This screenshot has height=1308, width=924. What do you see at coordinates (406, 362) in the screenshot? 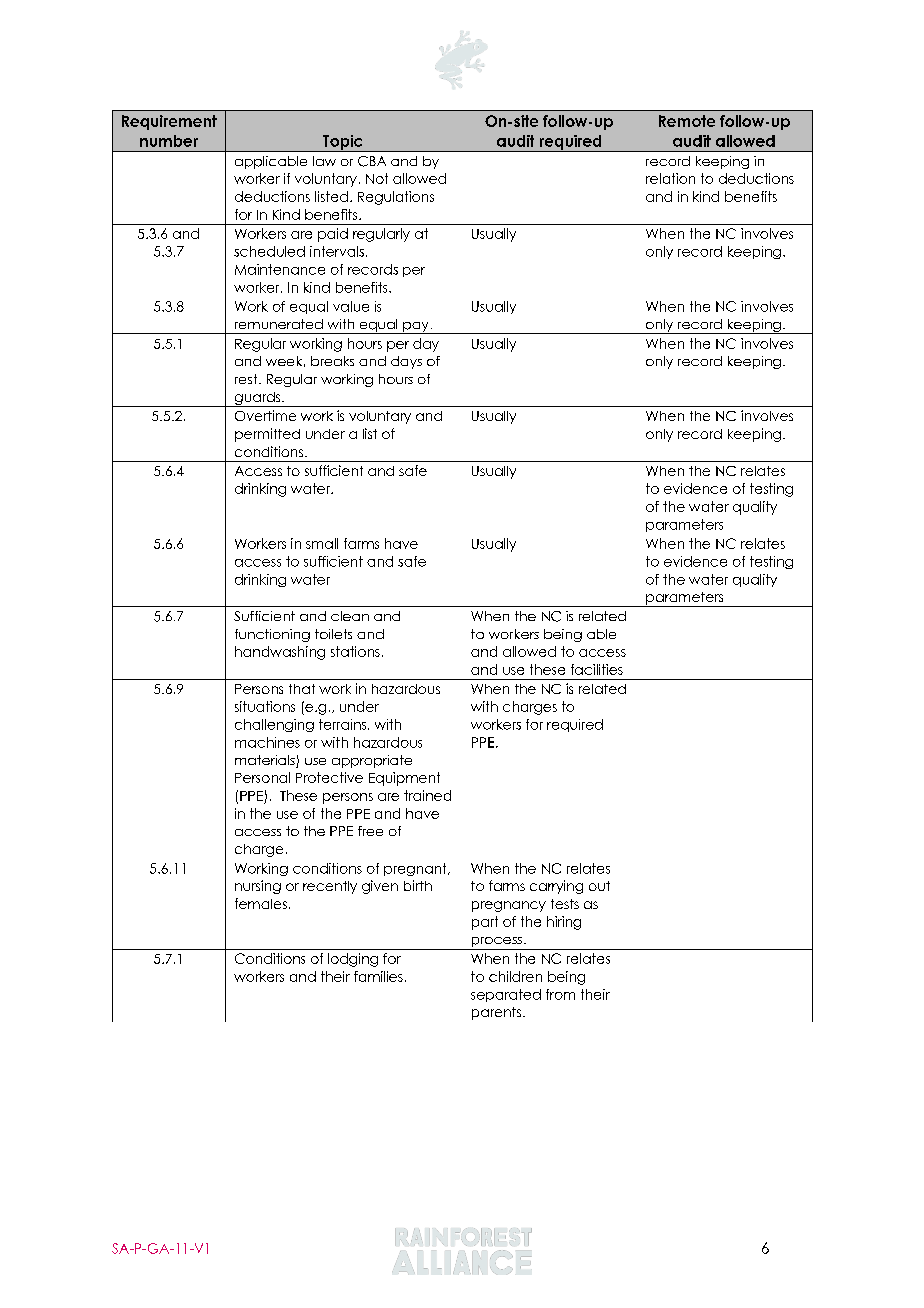
I see `days` at bounding box center [406, 362].
